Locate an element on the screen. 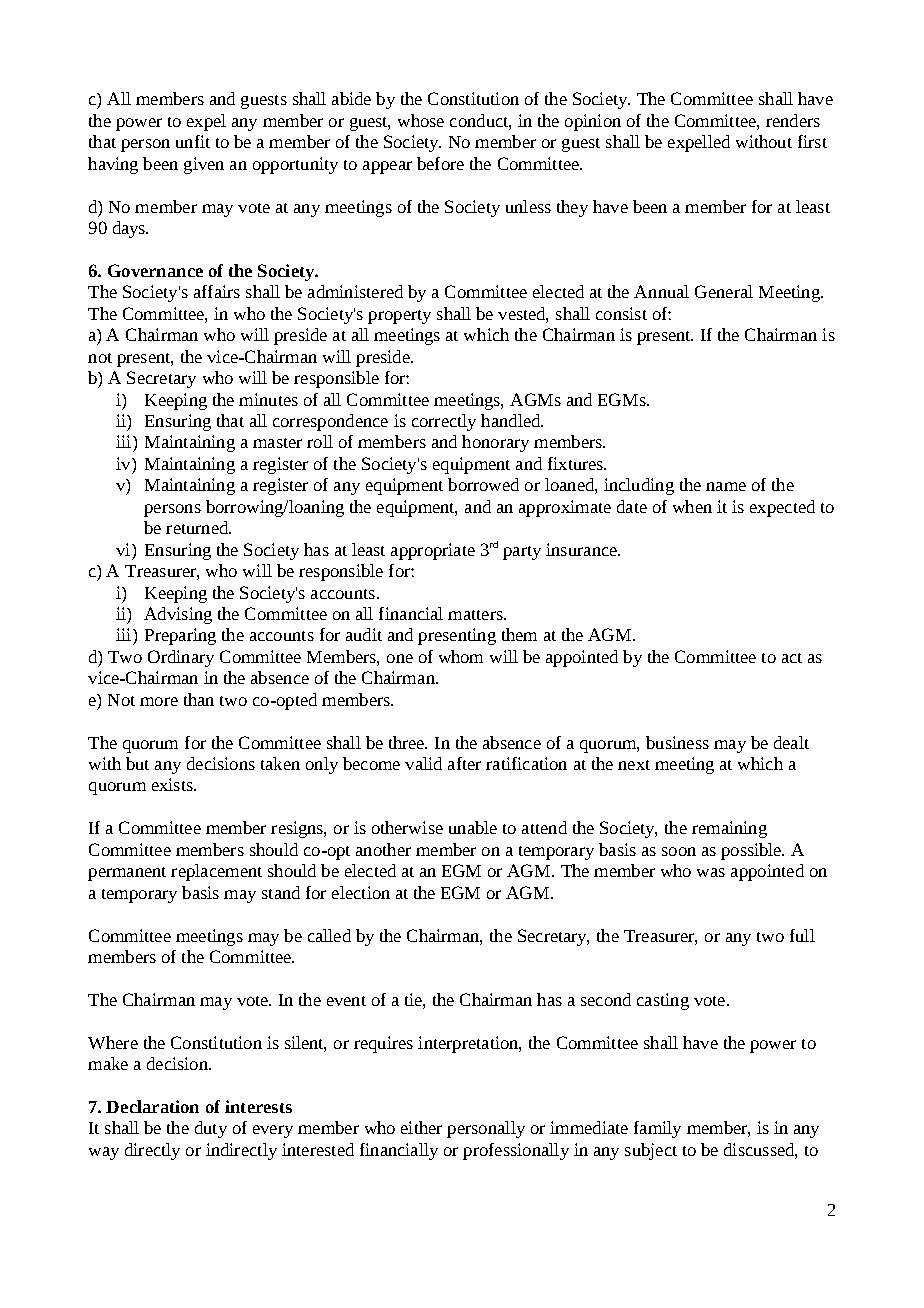  duty is located at coordinates (211, 1129).
